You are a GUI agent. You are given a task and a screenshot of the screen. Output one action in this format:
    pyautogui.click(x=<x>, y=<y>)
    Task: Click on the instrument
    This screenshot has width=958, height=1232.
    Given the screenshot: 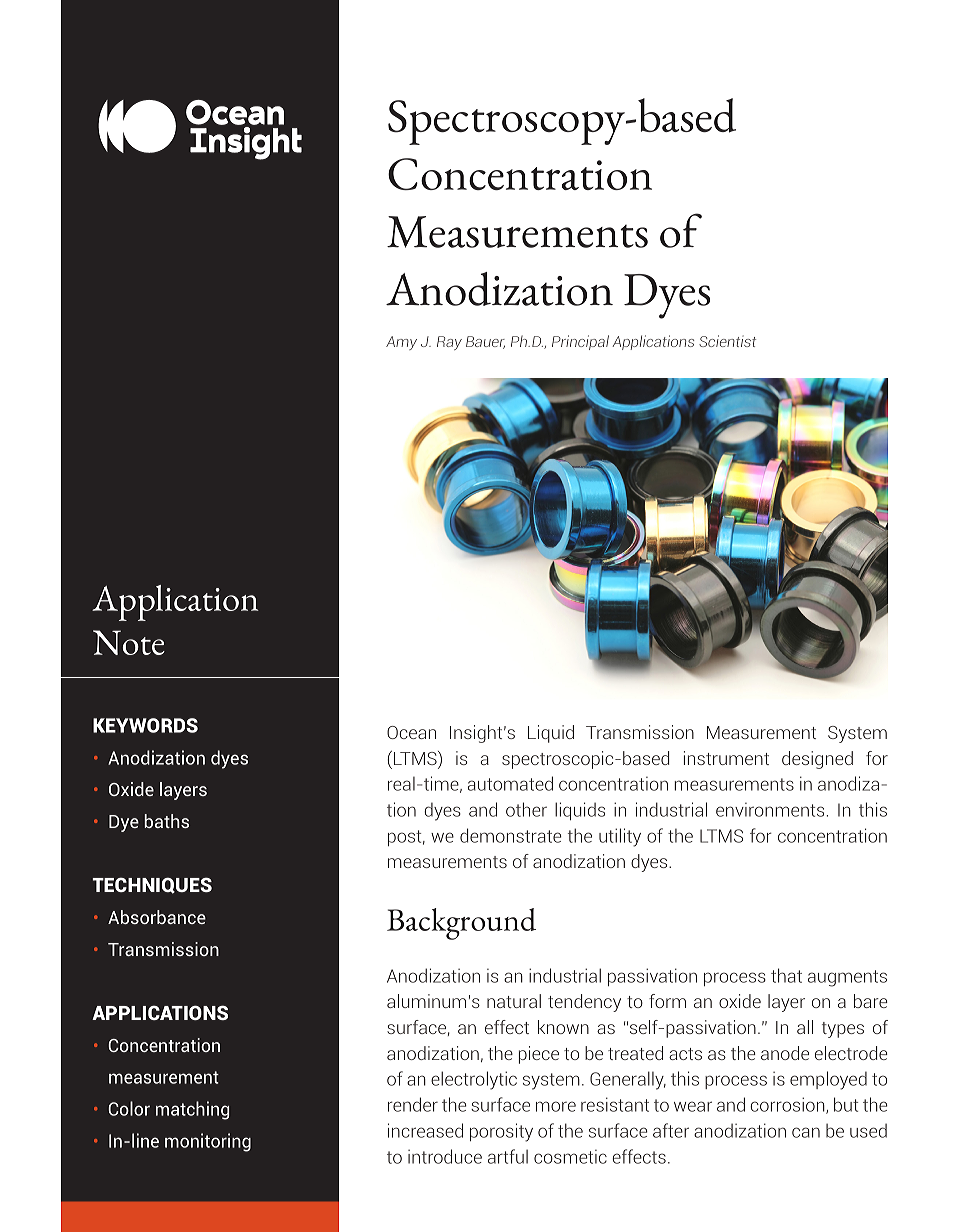 What is the action you would take?
    pyautogui.click(x=726, y=758)
